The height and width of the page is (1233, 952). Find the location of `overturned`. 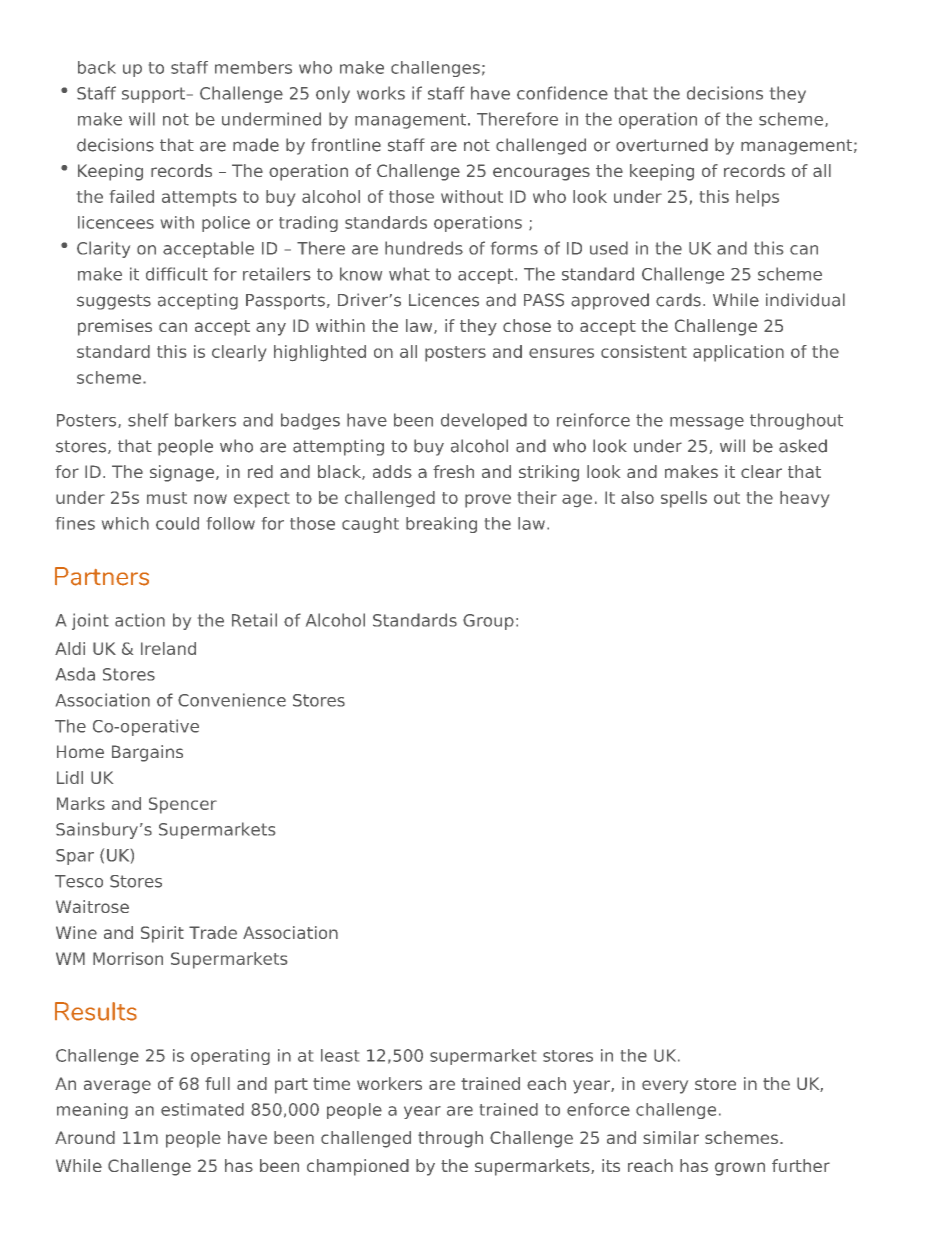

overturned is located at coordinates (662, 145).
